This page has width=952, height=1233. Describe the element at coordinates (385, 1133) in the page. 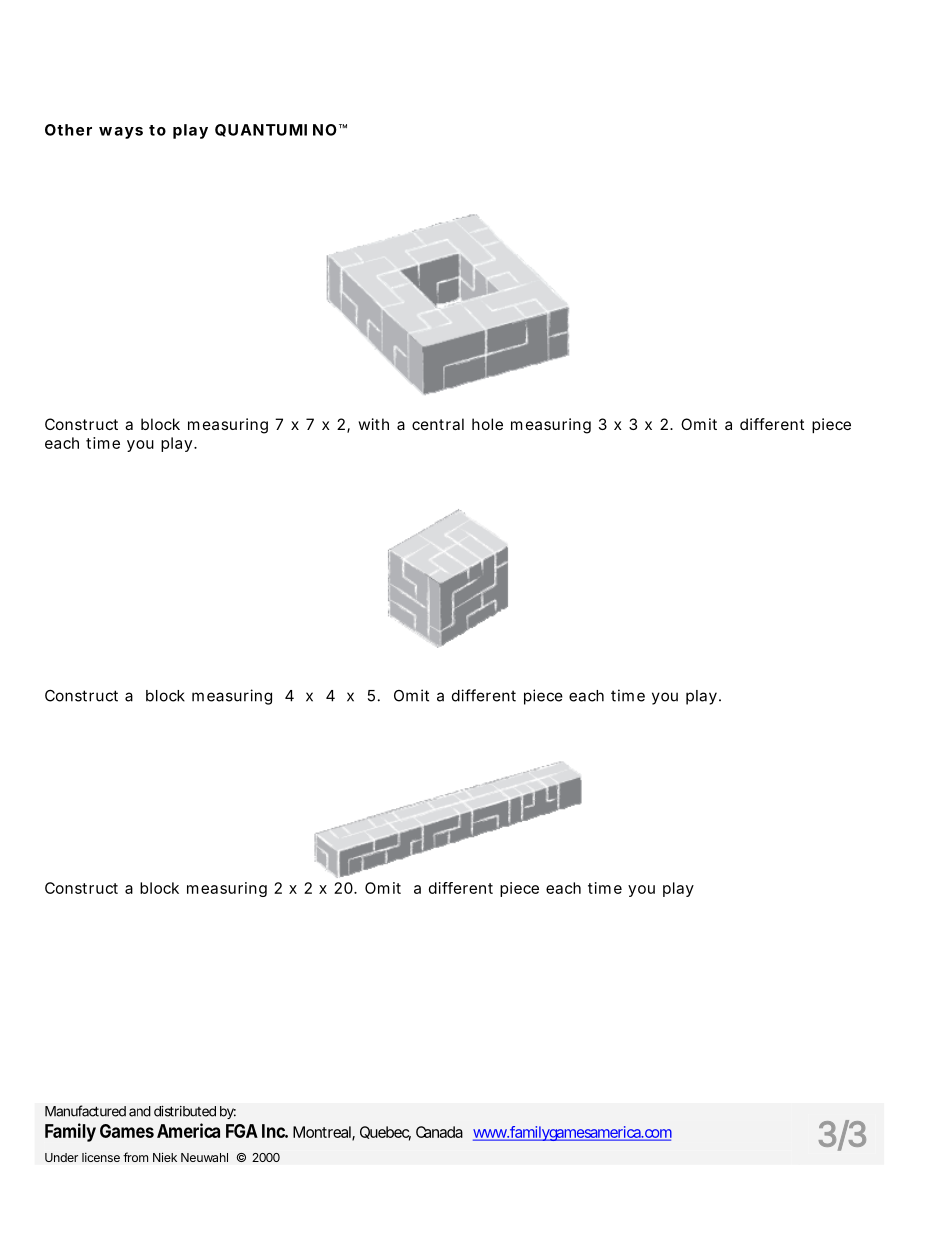

I see `Quebec` at that location.
